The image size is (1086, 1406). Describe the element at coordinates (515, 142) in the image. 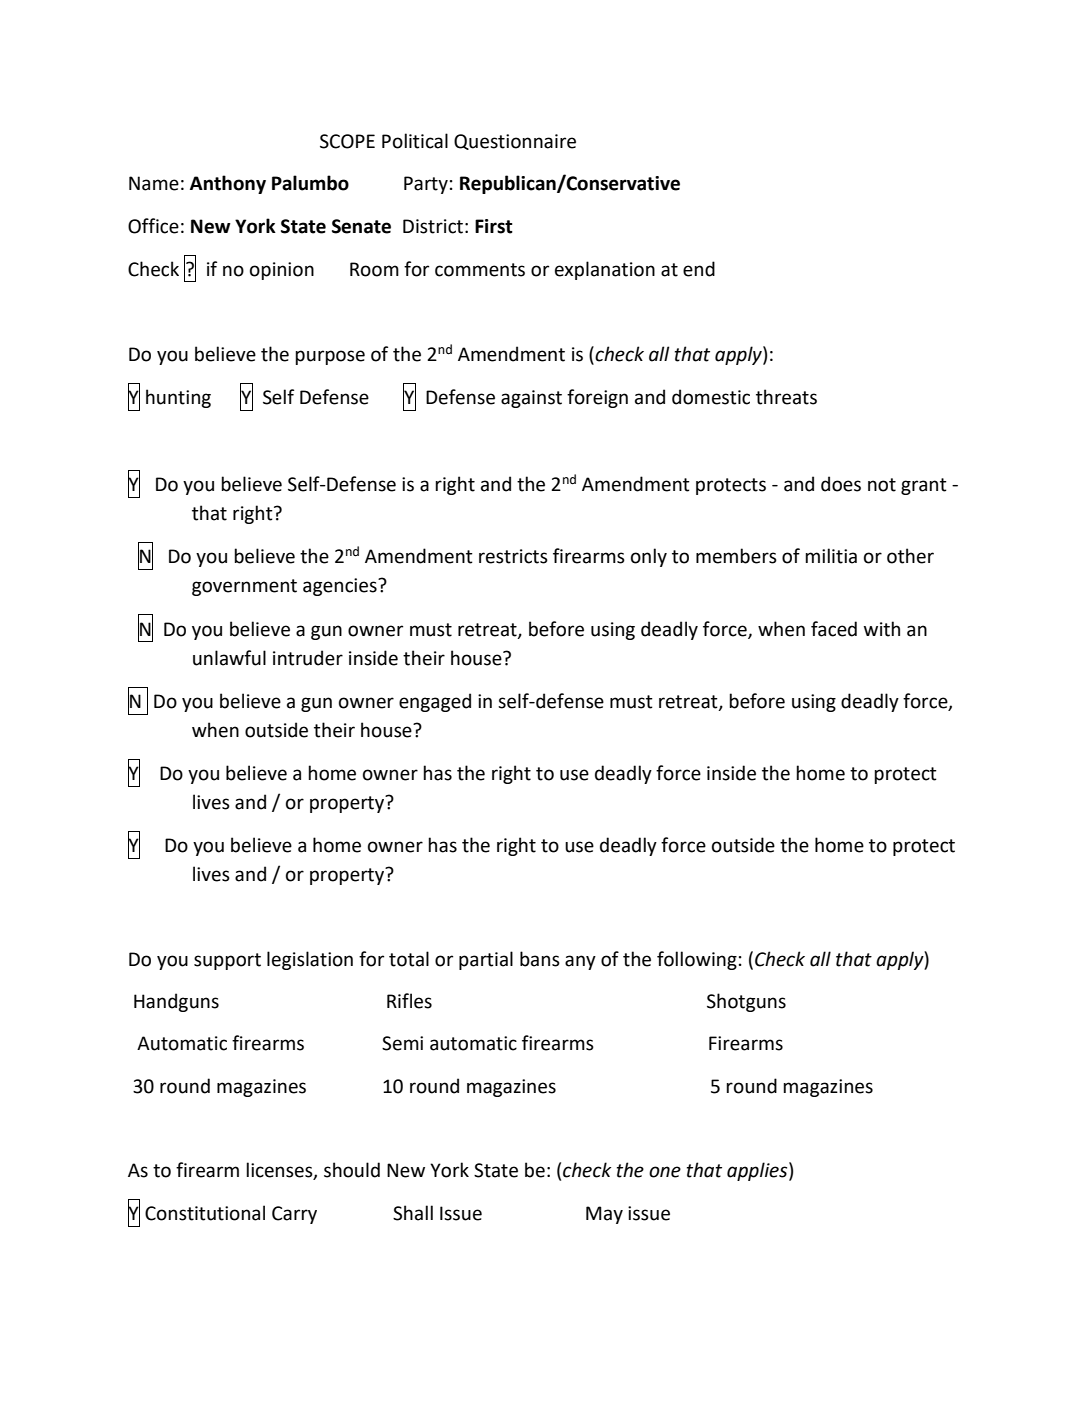

I see `Questionnaire` at that location.
